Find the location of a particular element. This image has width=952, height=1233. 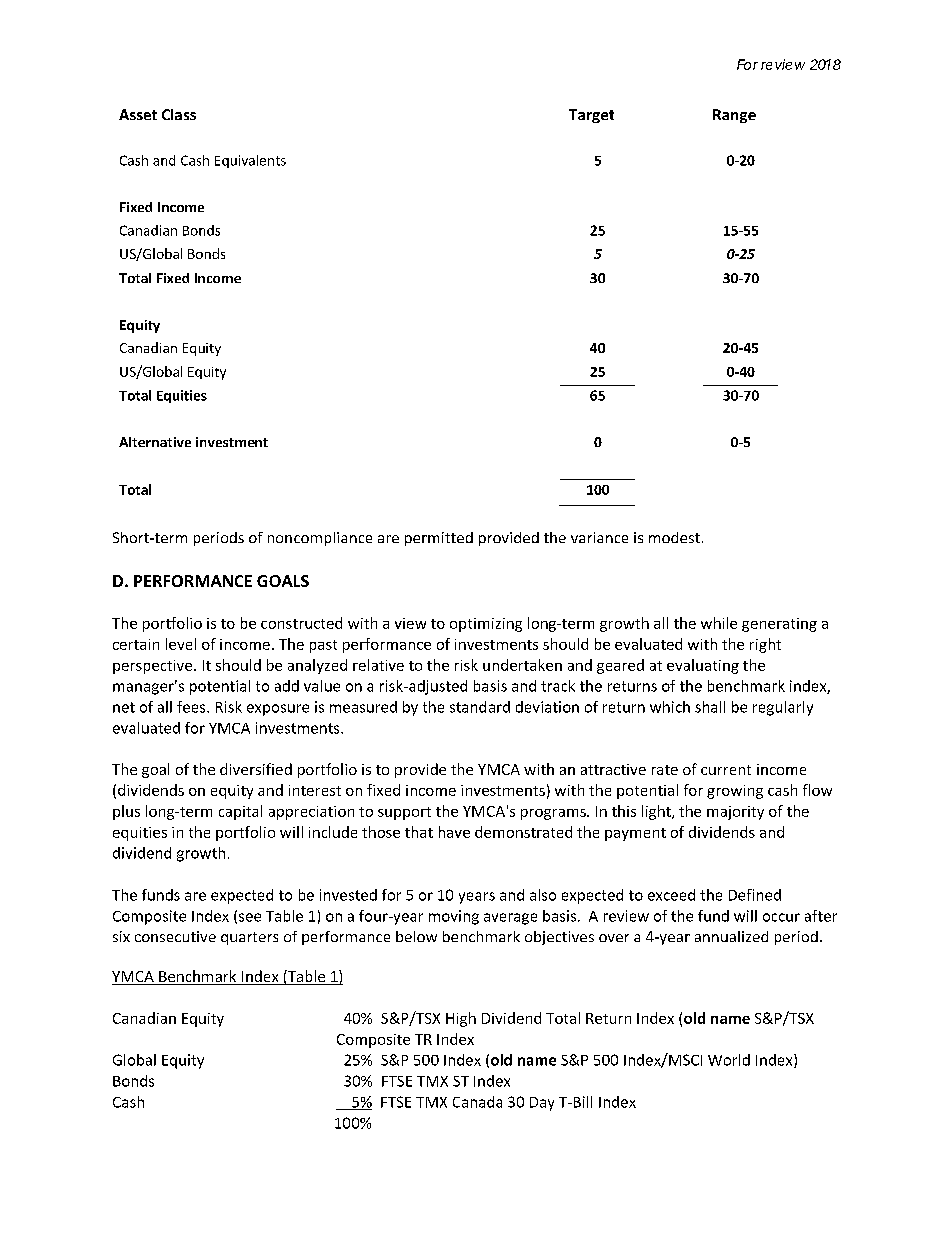

level is located at coordinates (181, 644).
